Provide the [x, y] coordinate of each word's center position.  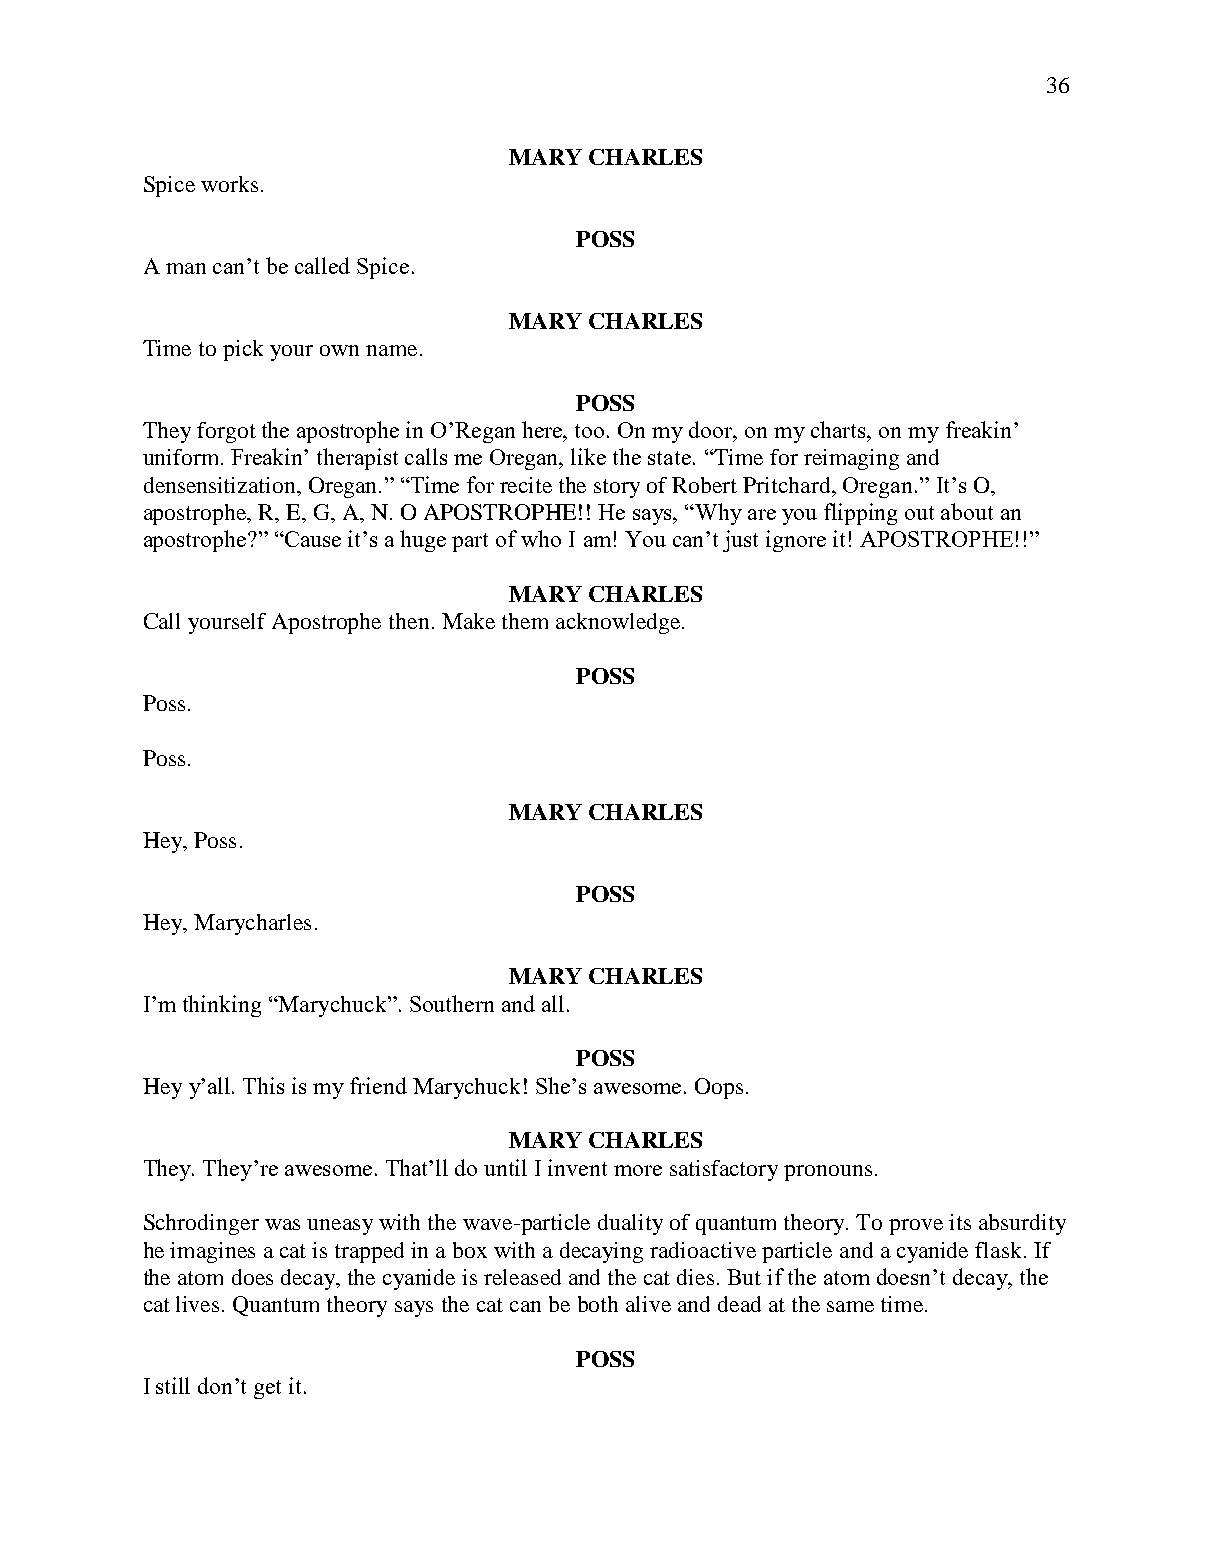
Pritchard [788, 485]
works [229, 184]
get [267, 1389]
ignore [796, 541]
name [391, 350]
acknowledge [619, 623]
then [409, 621]
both [598, 1304]
